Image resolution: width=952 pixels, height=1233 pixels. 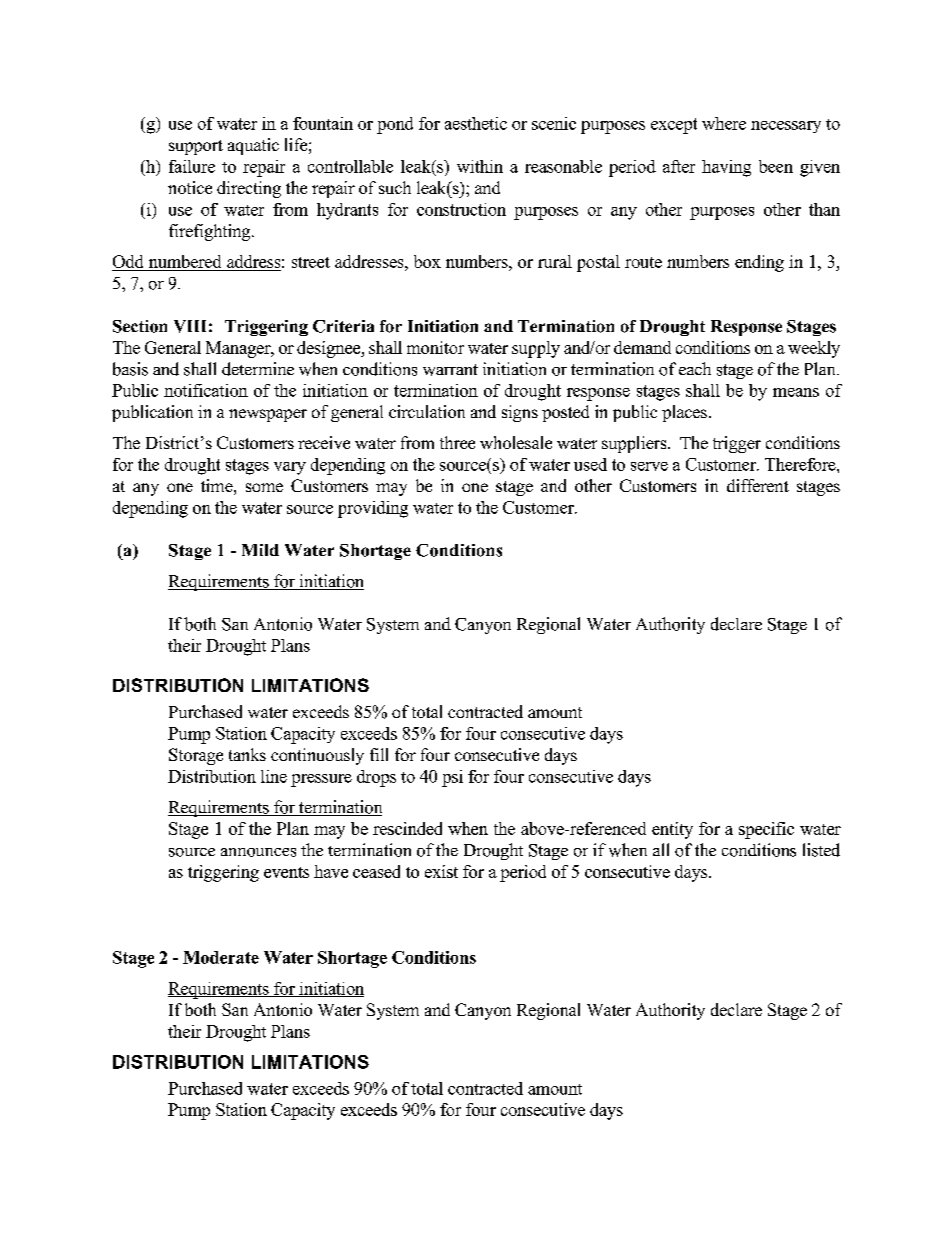 What do you see at coordinates (196, 756) in the screenshot?
I see `Storage` at bounding box center [196, 756].
